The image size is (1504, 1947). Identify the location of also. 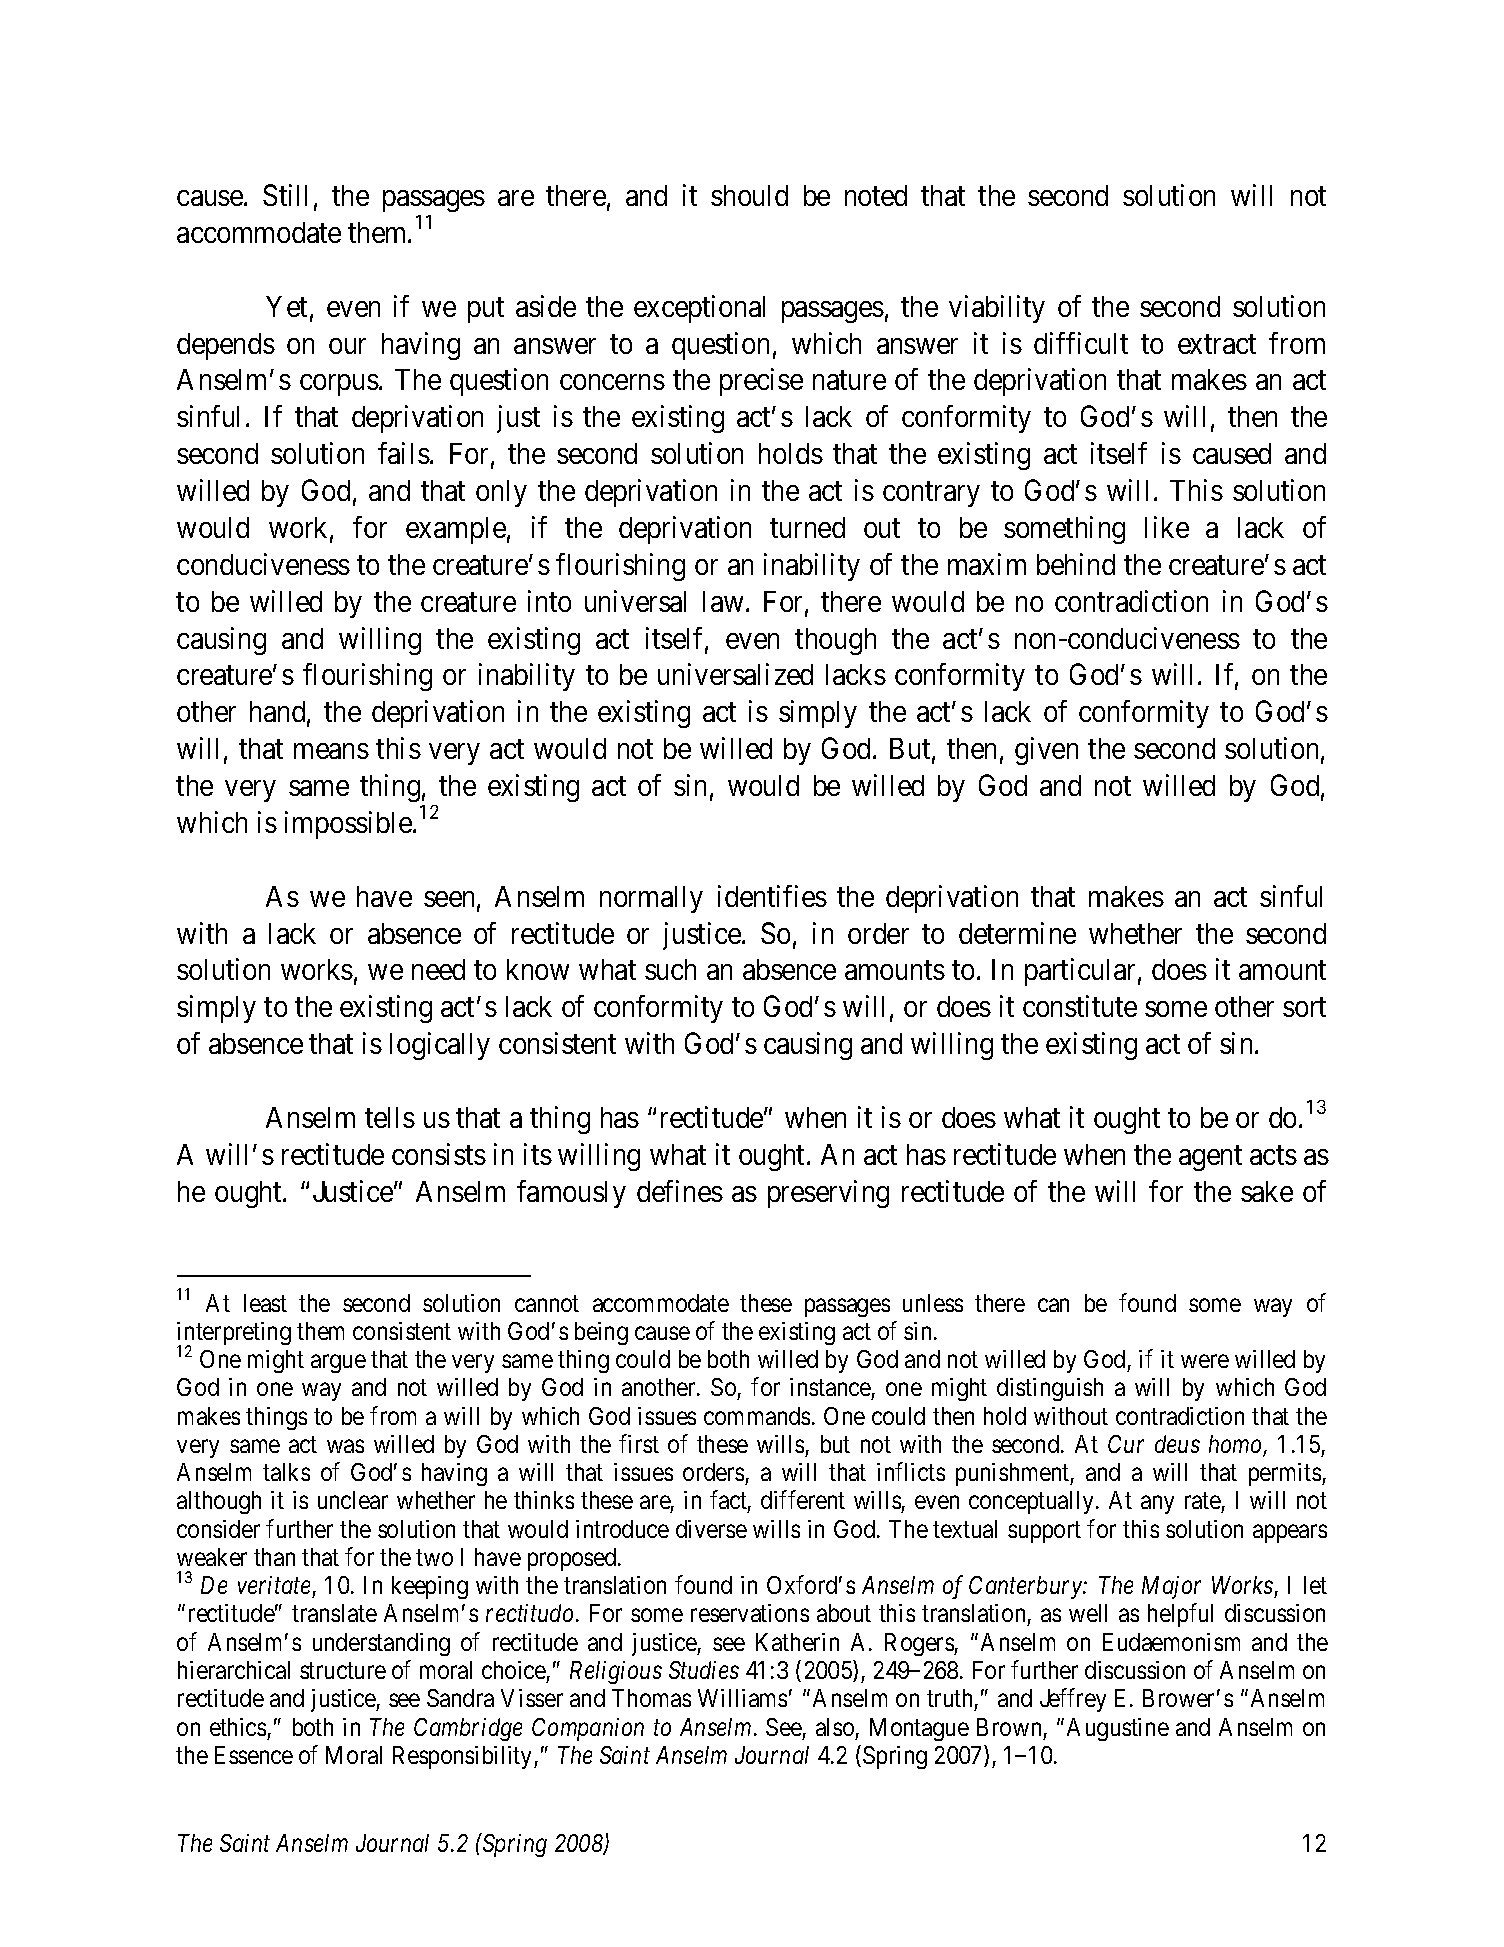
(835, 1727).
